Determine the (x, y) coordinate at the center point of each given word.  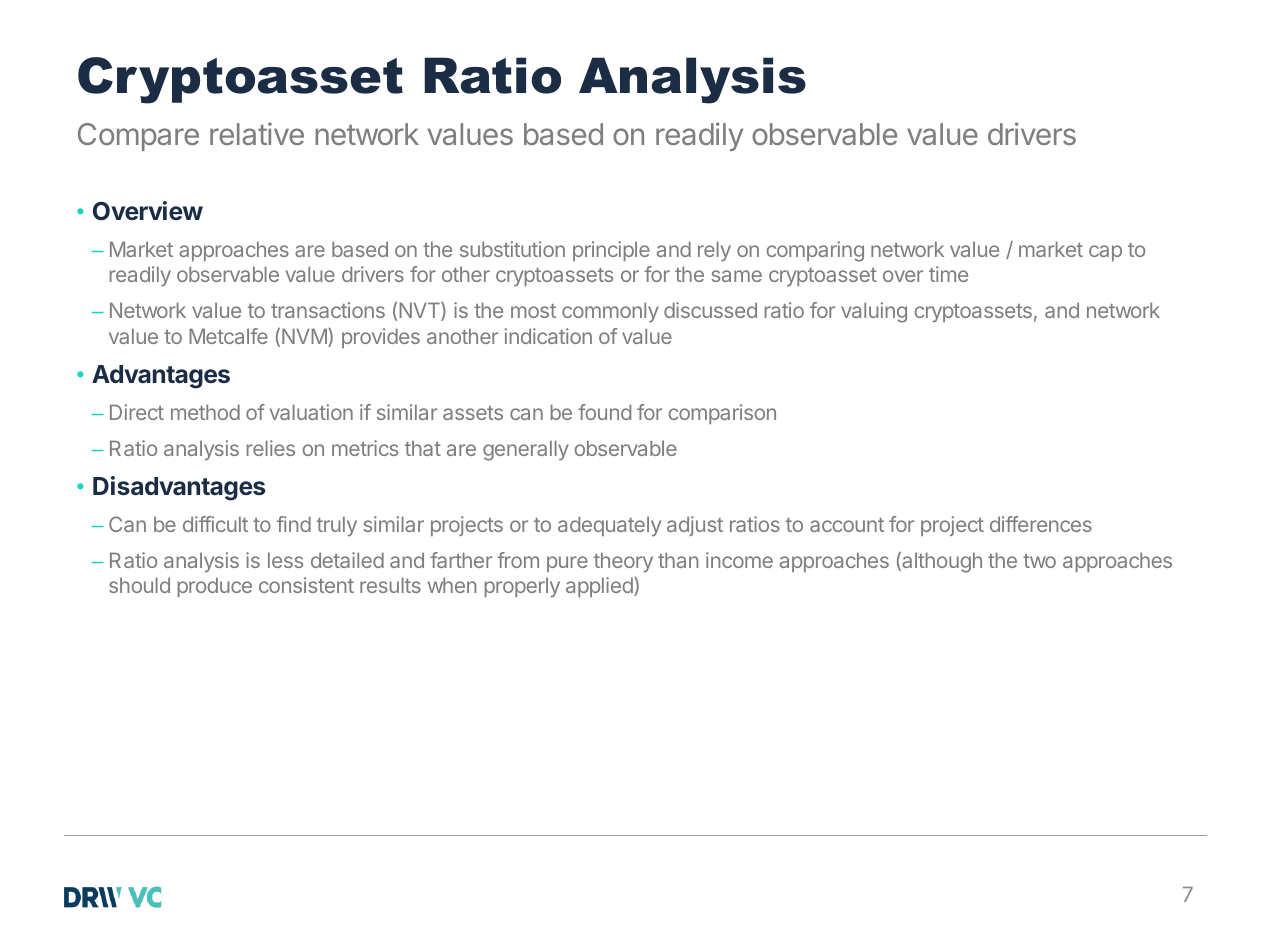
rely (714, 251)
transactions (328, 310)
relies (271, 448)
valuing (874, 312)
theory (623, 562)
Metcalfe (228, 336)
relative (257, 133)
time (948, 274)
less (285, 560)
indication (548, 336)
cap (1105, 253)
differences (1041, 524)
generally (526, 450)
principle (611, 251)
